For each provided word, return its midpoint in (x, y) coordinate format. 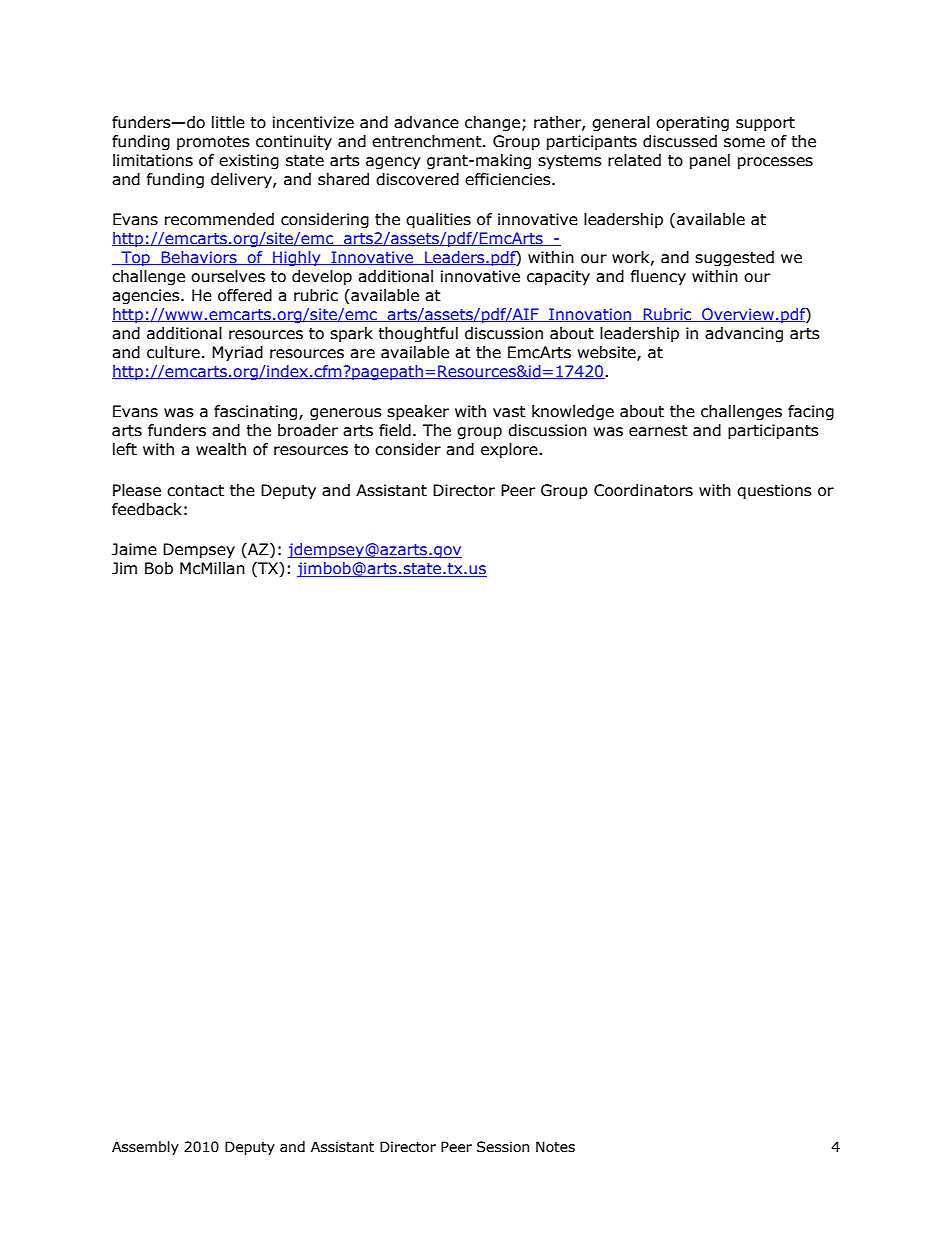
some (744, 143)
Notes (555, 1147)
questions (774, 491)
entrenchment (428, 141)
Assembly (145, 1148)
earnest (658, 431)
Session (503, 1147)
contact (195, 491)
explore (510, 450)
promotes (213, 143)
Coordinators (643, 490)
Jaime (134, 549)
